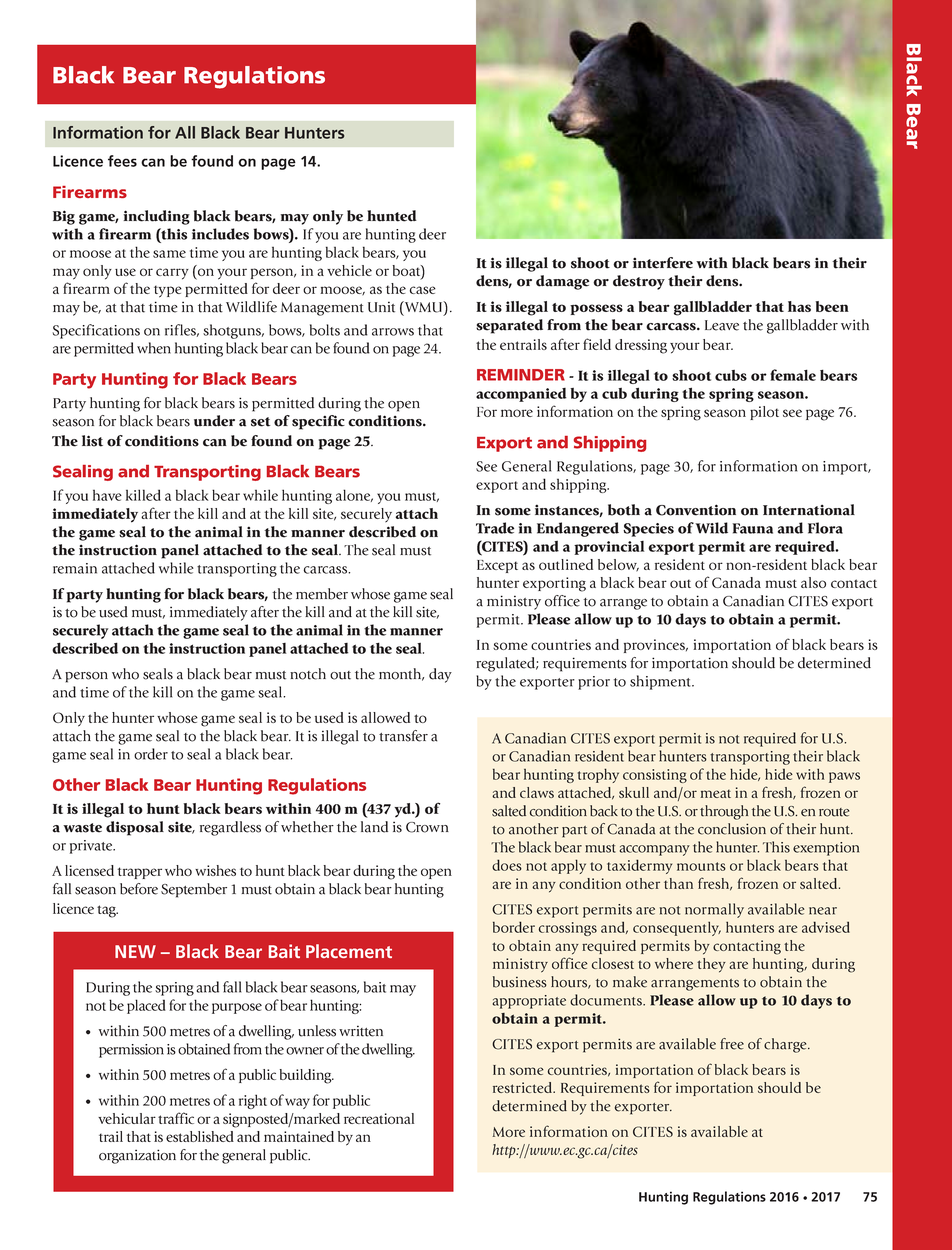 Image resolution: width=952 pixels, height=1250 pixels. Describe the element at coordinates (176, 1118) in the screenshot. I see `traffic` at that location.
